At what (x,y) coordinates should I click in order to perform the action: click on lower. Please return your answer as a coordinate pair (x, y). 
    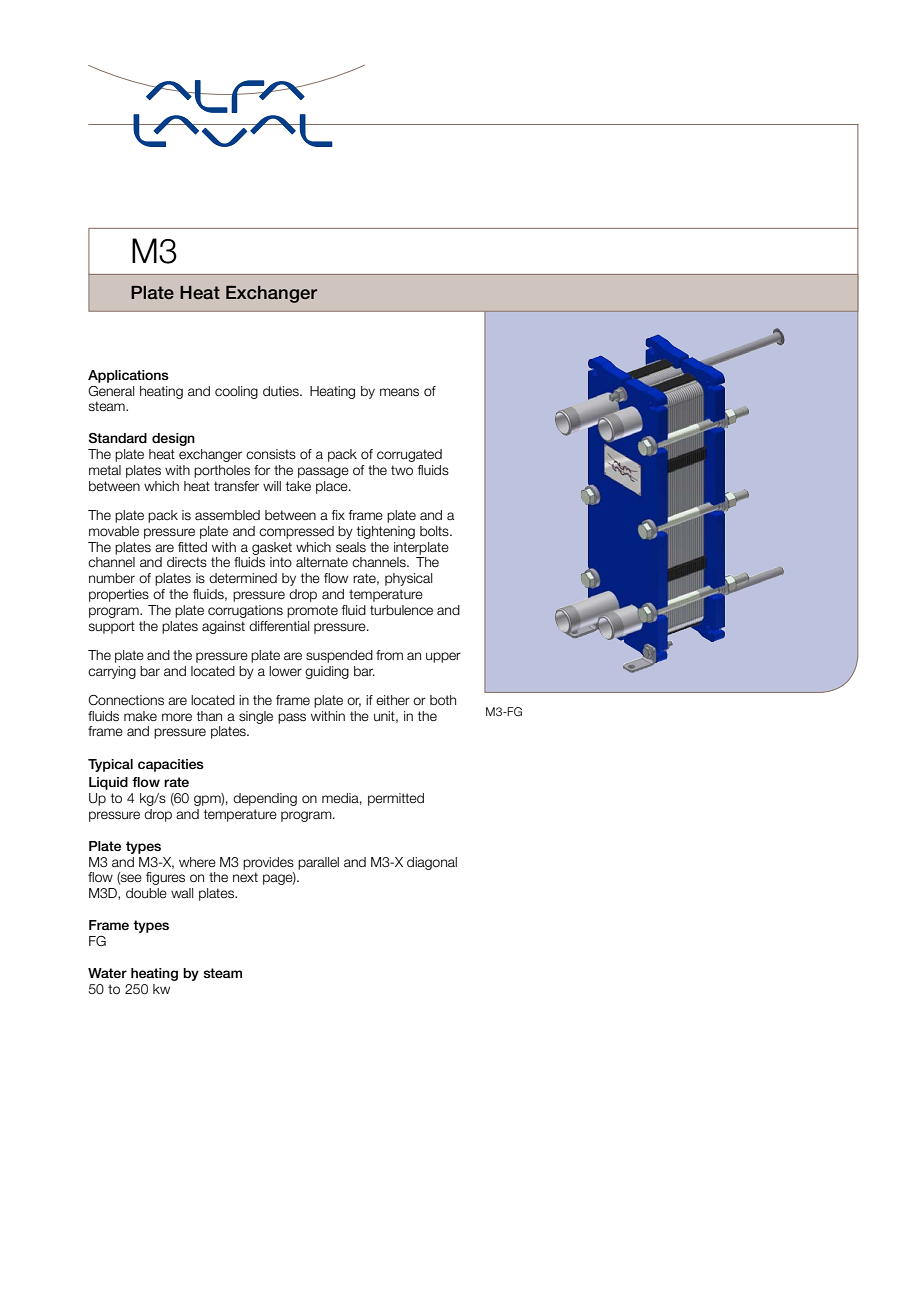
    Looking at the image, I should click on (285, 671).
